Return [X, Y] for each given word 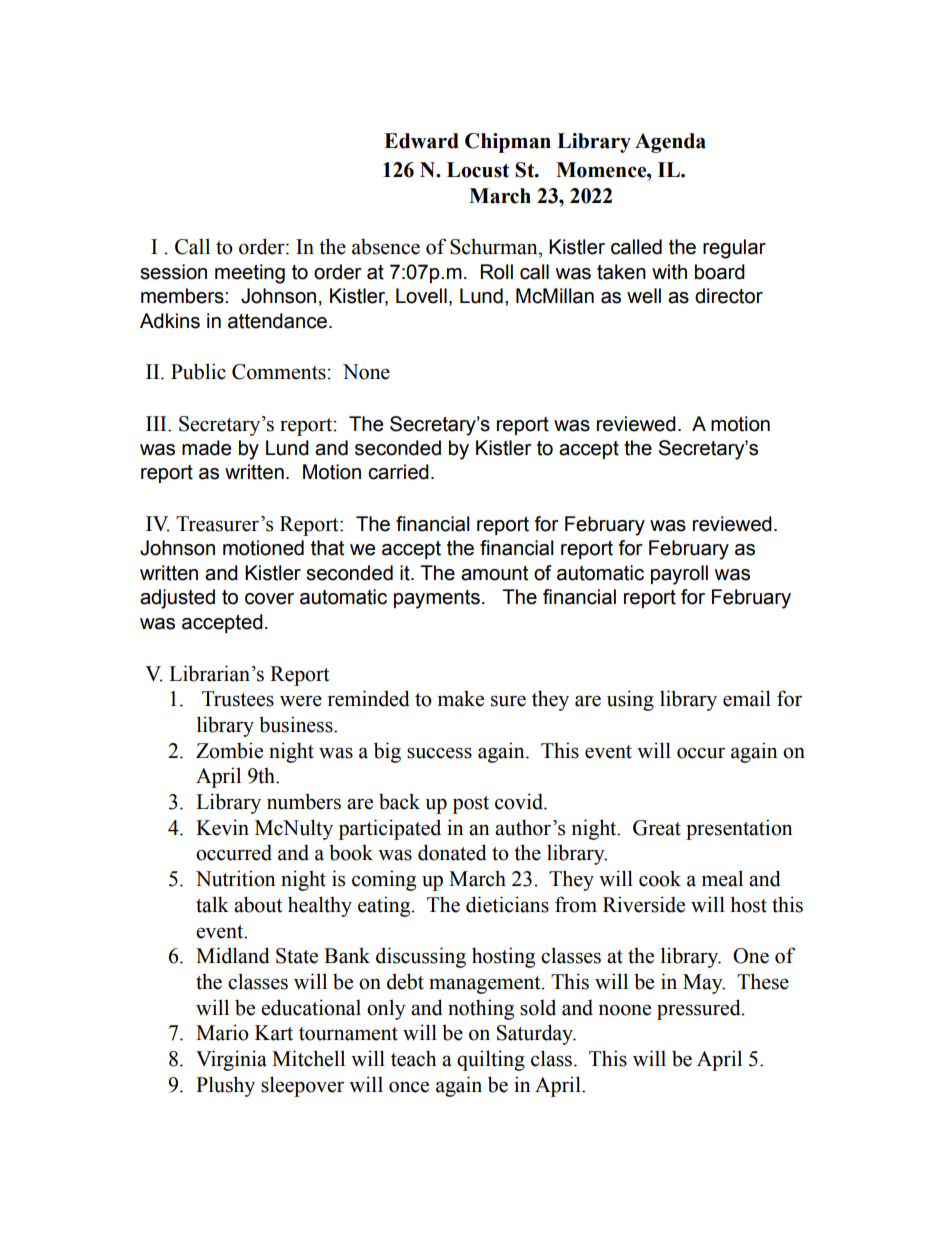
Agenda [670, 143]
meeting [250, 274]
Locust [478, 170]
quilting [491, 1060]
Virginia [231, 1060]
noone [625, 1010]
